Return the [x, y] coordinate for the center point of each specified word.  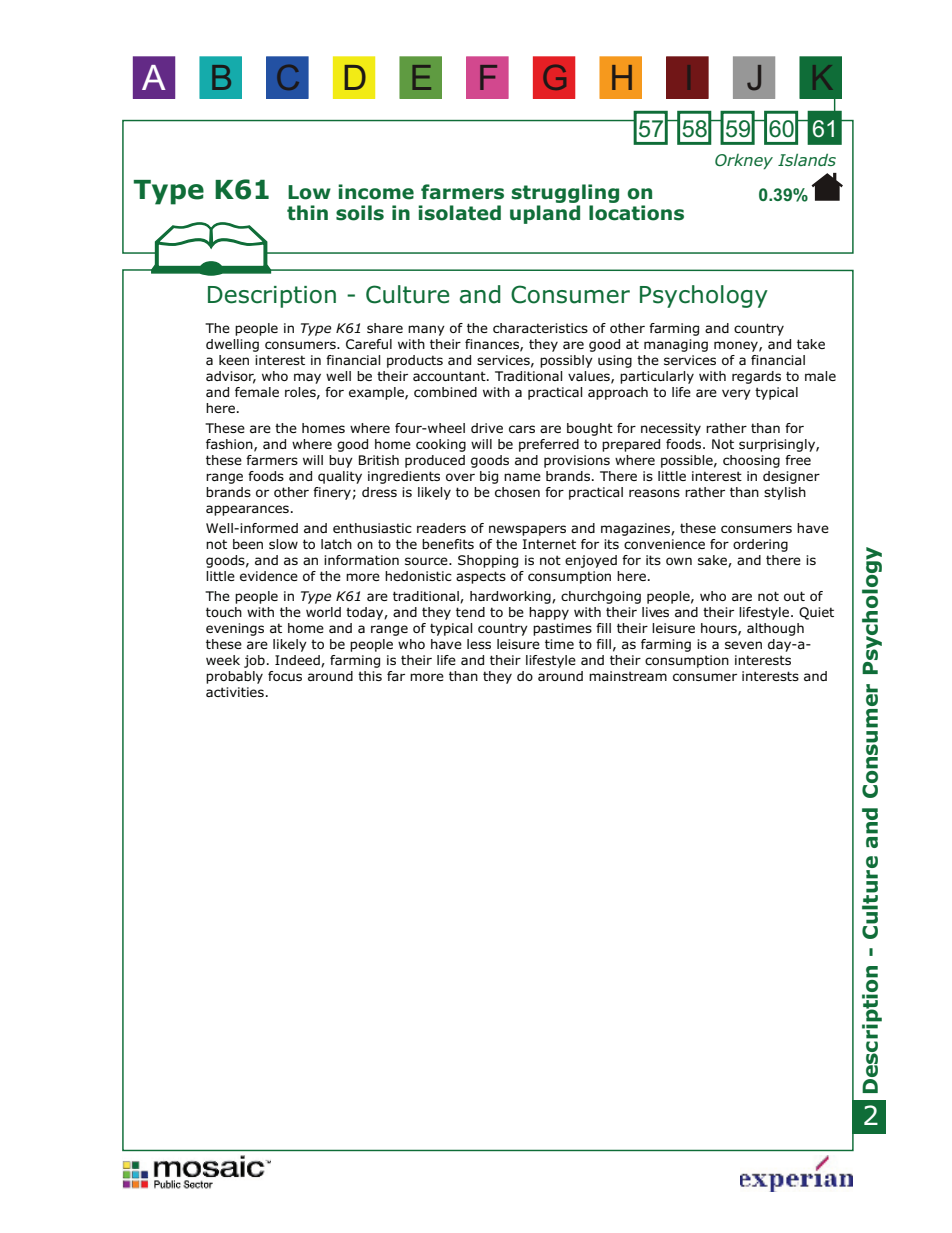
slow [283, 544]
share [385, 328]
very [736, 394]
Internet [549, 544]
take [811, 344]
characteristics [540, 328]
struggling [565, 195]
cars [522, 429]
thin [307, 212]
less [479, 644]
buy [341, 461]
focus [285, 676]
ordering [760, 545]
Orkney [744, 161]
